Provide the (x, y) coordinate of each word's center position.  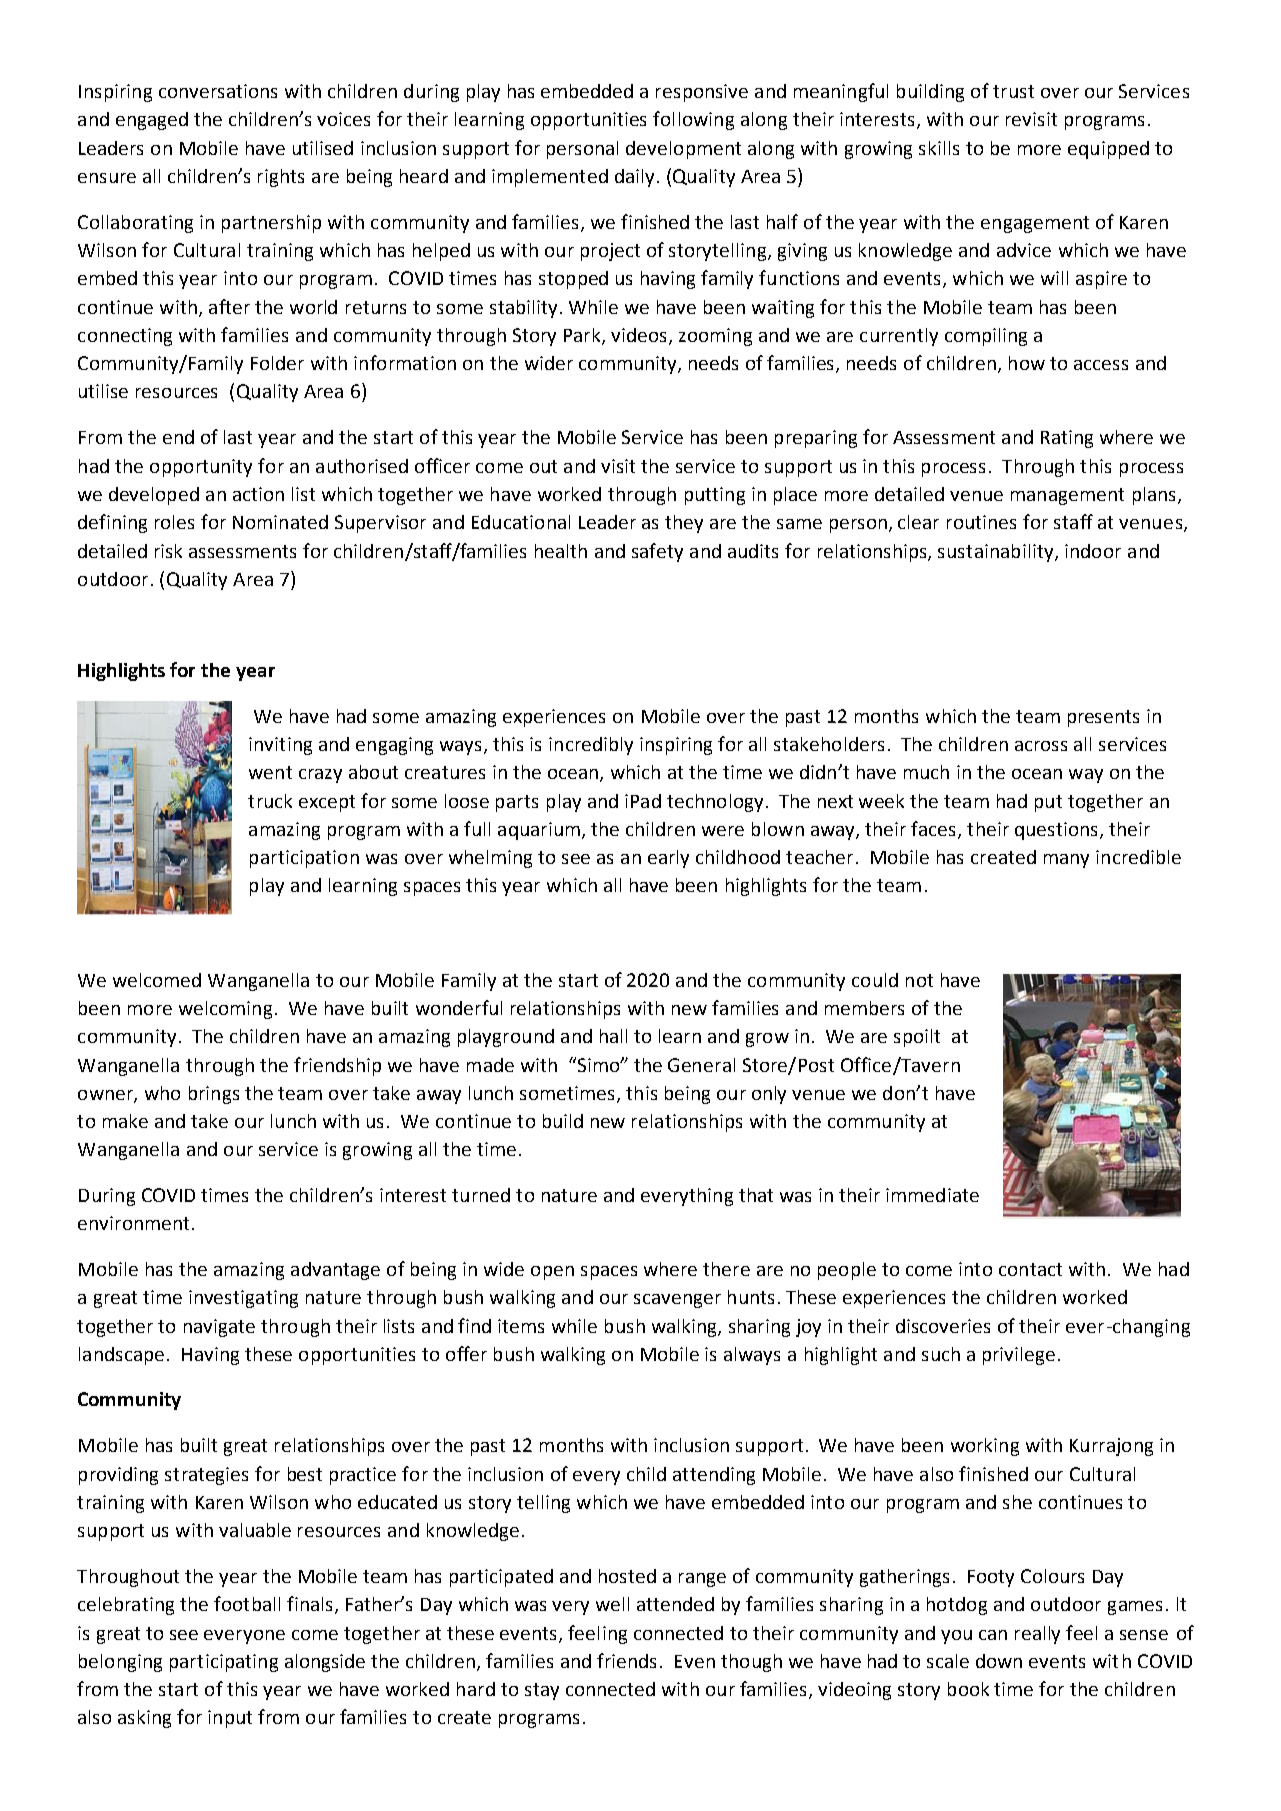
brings (214, 1095)
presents (1103, 718)
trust (1013, 91)
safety (657, 552)
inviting (280, 746)
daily (634, 178)
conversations (218, 91)
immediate (932, 1195)
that (756, 1195)
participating (224, 1663)
